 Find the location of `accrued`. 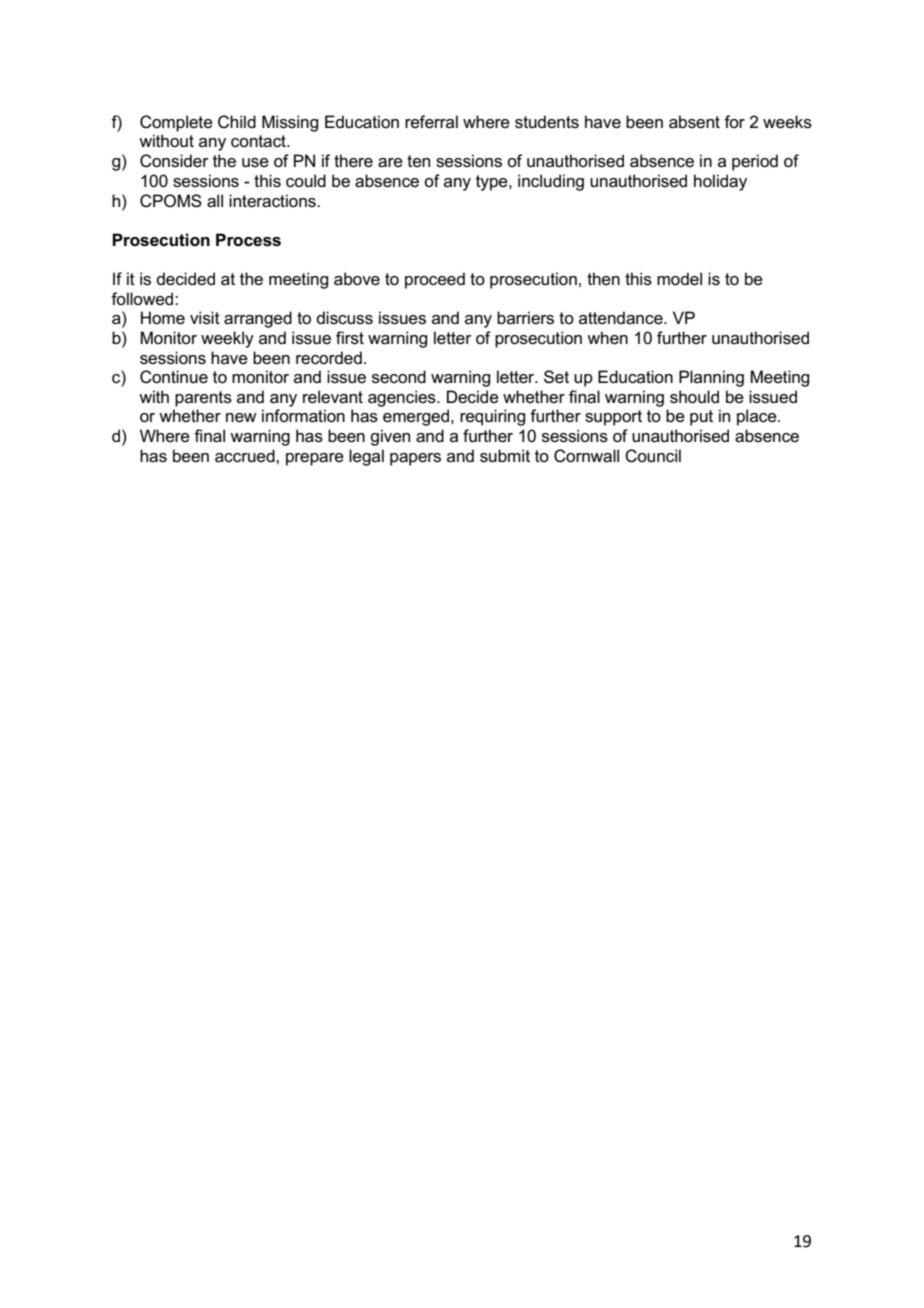

accrued is located at coordinates (246, 456).
